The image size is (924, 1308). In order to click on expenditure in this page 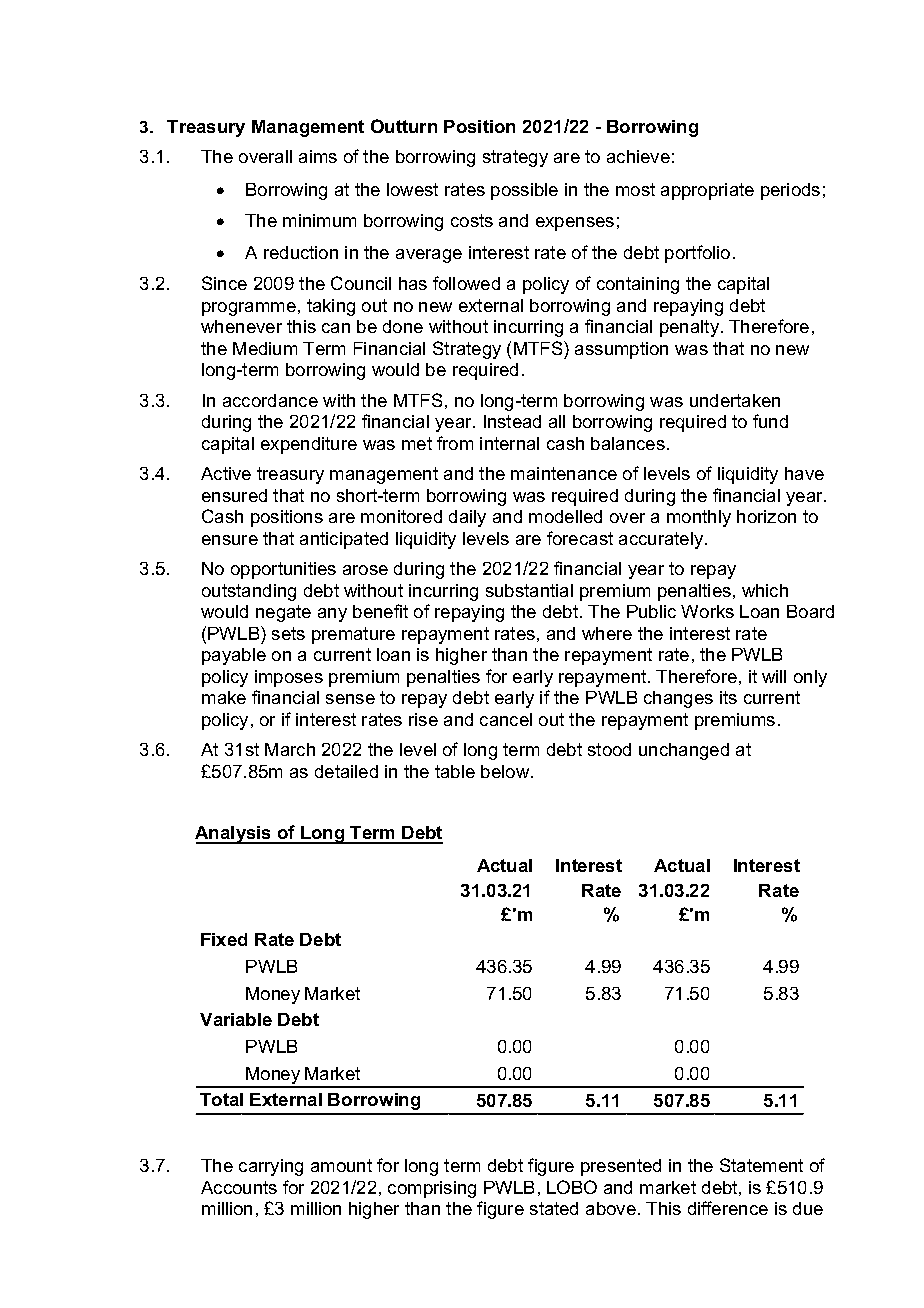, I will do `click(309, 445)`.
